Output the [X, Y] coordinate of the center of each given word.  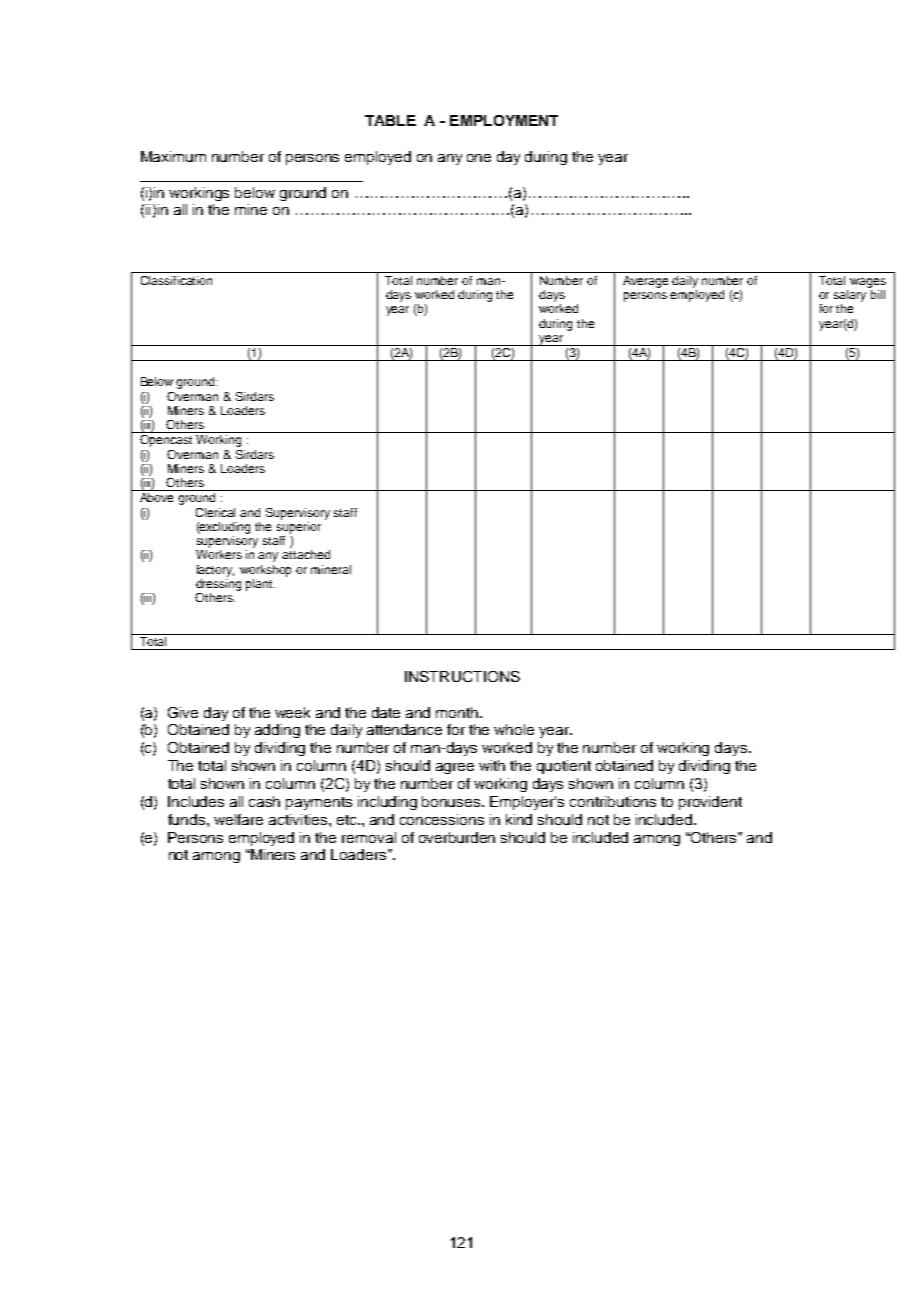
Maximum [173, 156]
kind [519, 819]
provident [710, 803]
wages [868, 283]
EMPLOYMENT [504, 120]
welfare [238, 819]
